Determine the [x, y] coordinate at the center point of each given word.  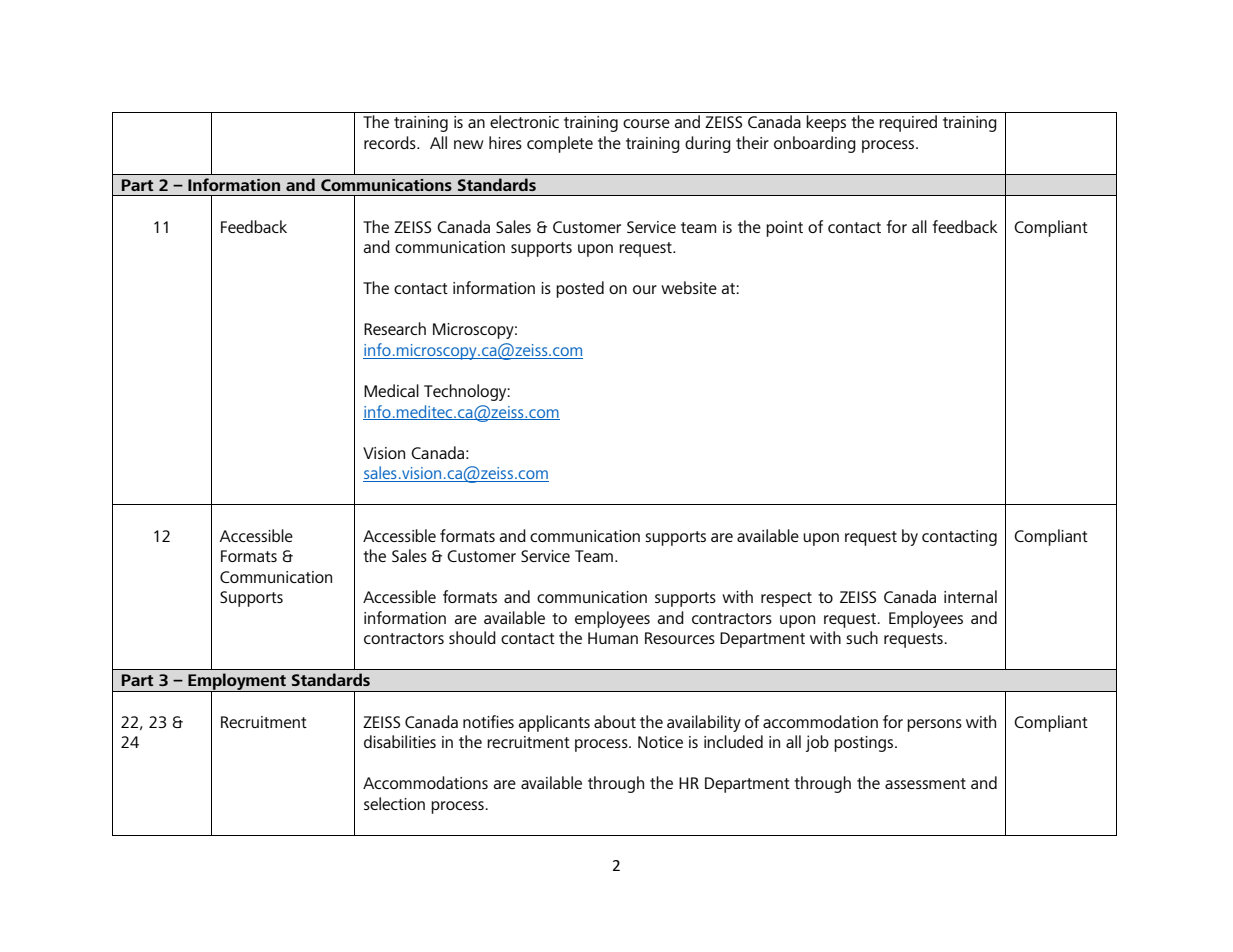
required [908, 123]
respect [786, 599]
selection [394, 803]
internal [970, 596]
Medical [391, 390]
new [469, 144]
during [708, 144]
